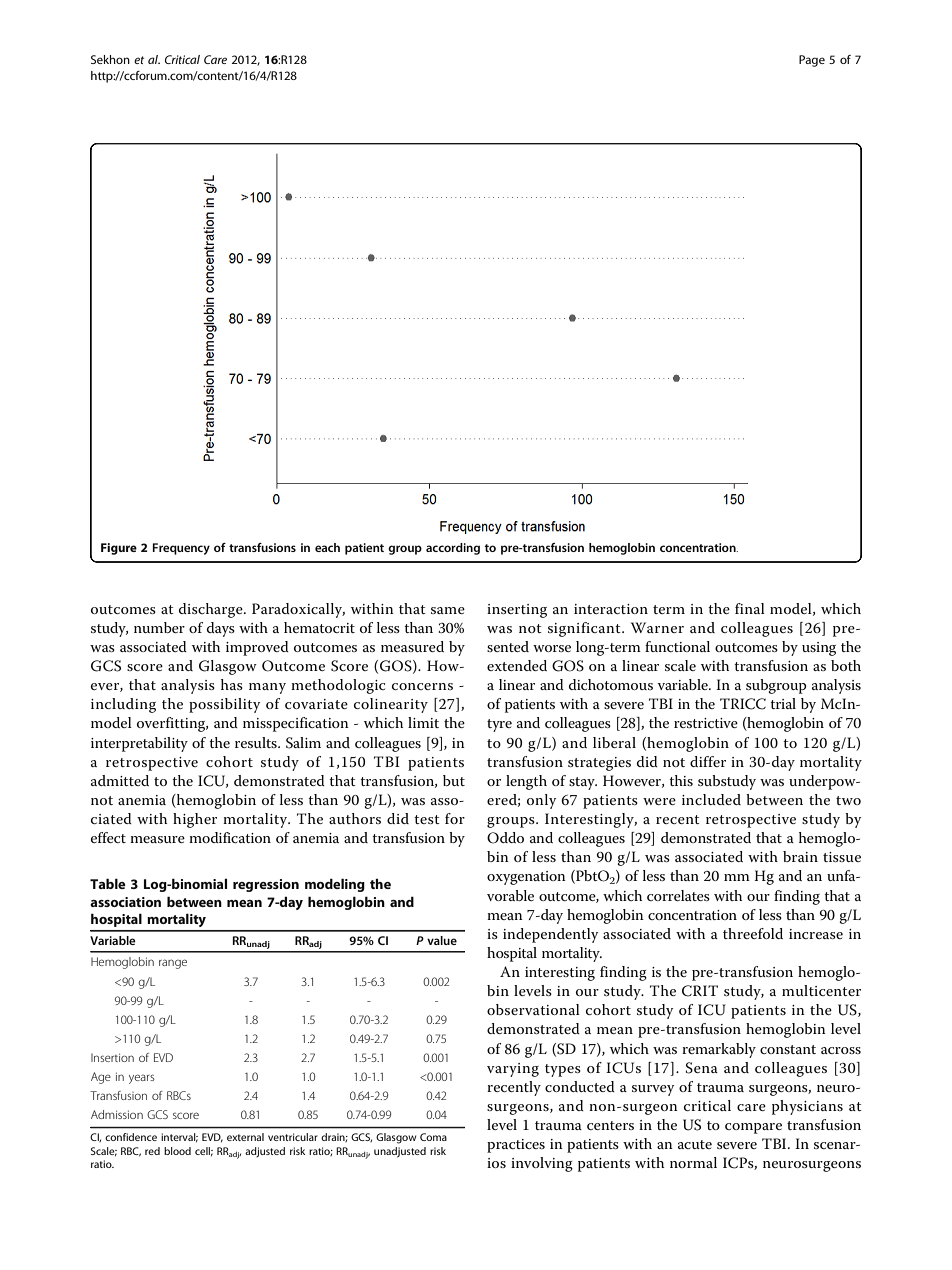 Image resolution: width=952 pixels, height=1270 pixels. I want to click on higher, so click(195, 820).
